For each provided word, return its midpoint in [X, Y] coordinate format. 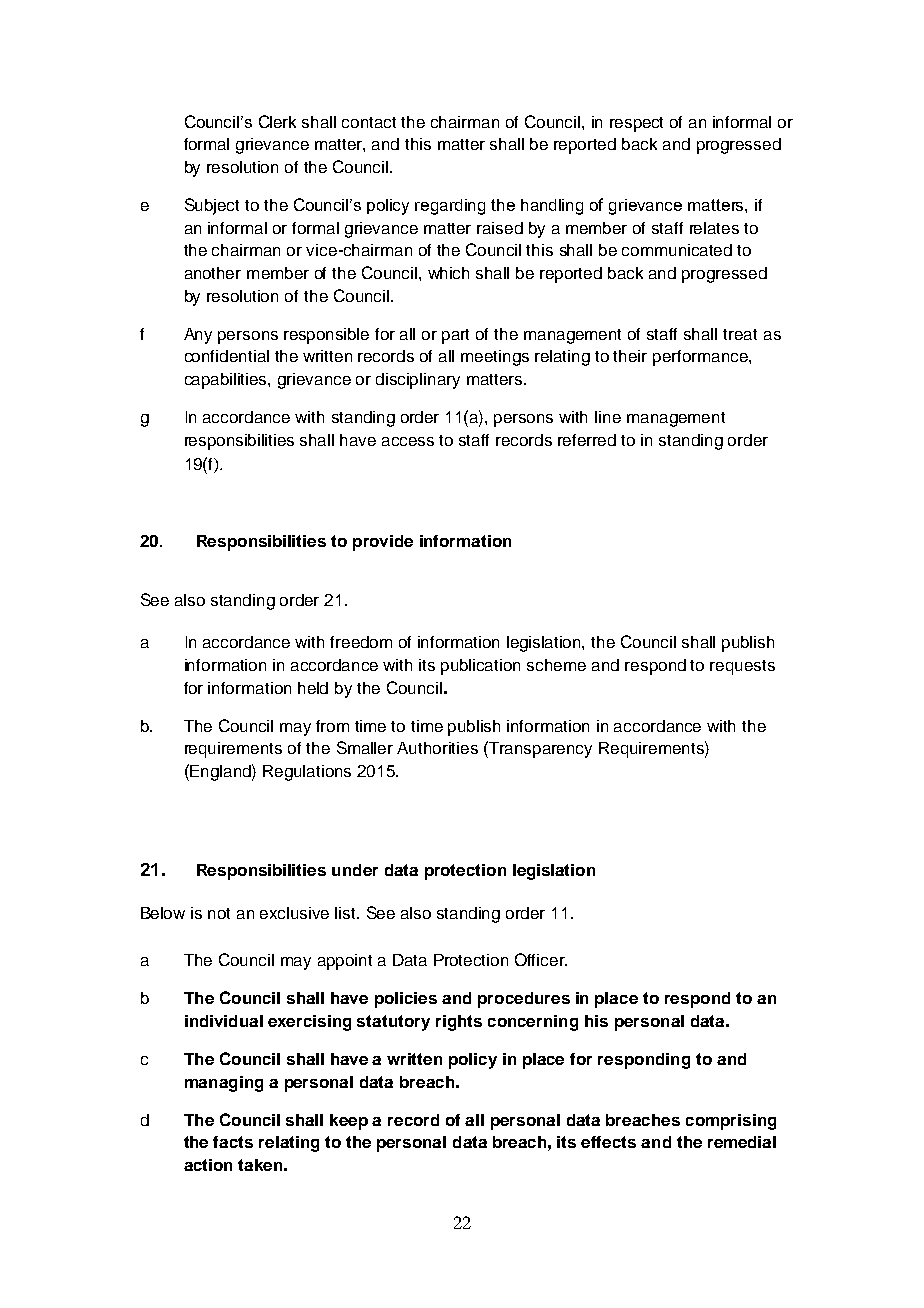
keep [349, 1122]
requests [742, 667]
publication [480, 667]
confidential [227, 356]
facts [233, 1142]
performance [701, 358]
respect [636, 124]
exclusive [294, 913]
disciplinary [418, 381]
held [313, 688]
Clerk [277, 121]
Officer [541, 959]
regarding [450, 207]
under [355, 870]
